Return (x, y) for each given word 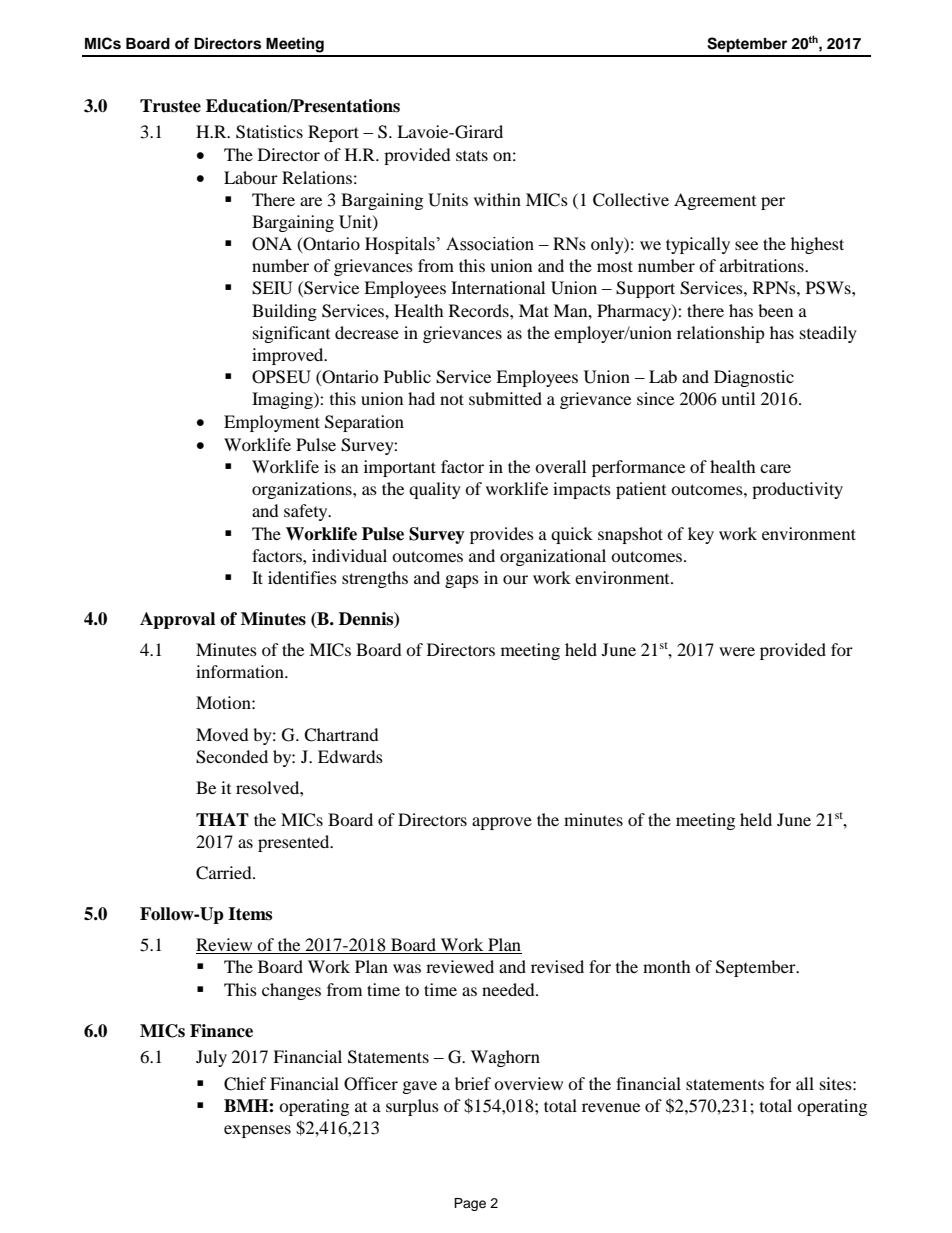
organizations (303, 490)
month (667, 966)
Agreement (715, 201)
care (775, 468)
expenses (257, 1131)
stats (472, 155)
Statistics (269, 132)
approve (502, 823)
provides (502, 535)
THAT (222, 819)
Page (470, 1204)
